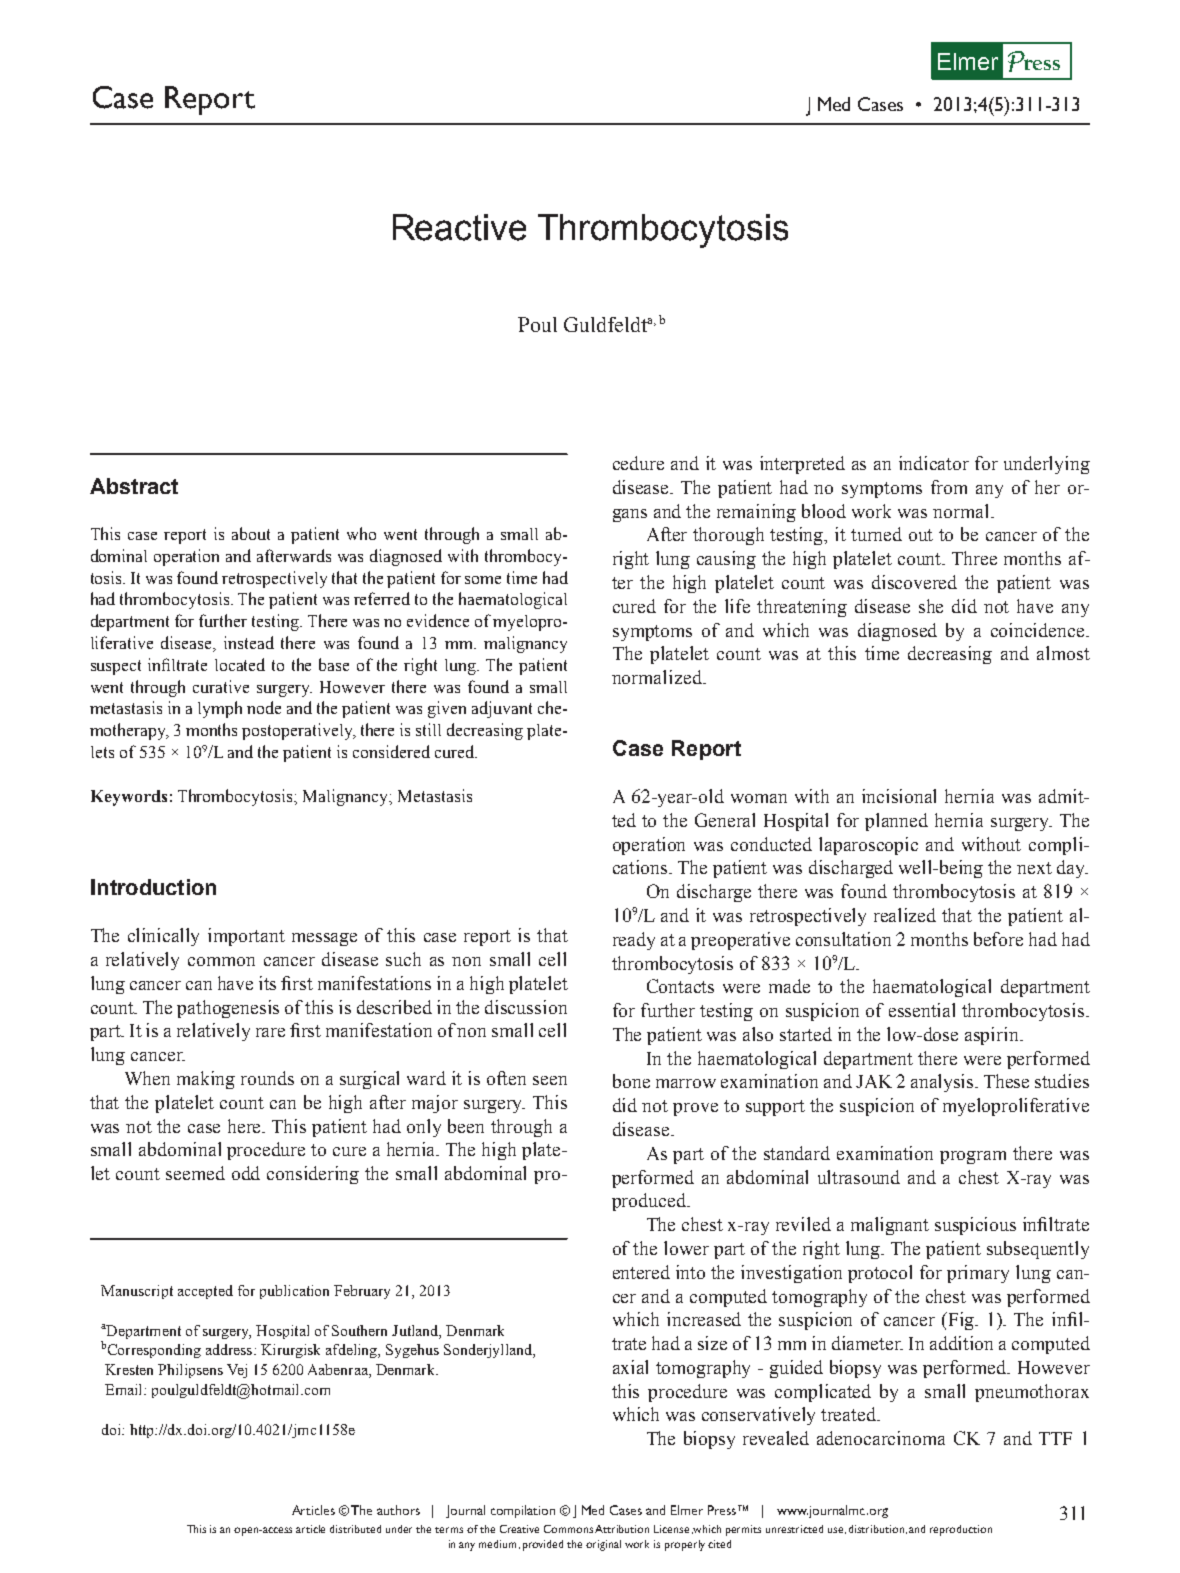 Image resolution: width=1180 pixels, height=1573 pixels. I want to click on Reactive, so click(459, 227).
